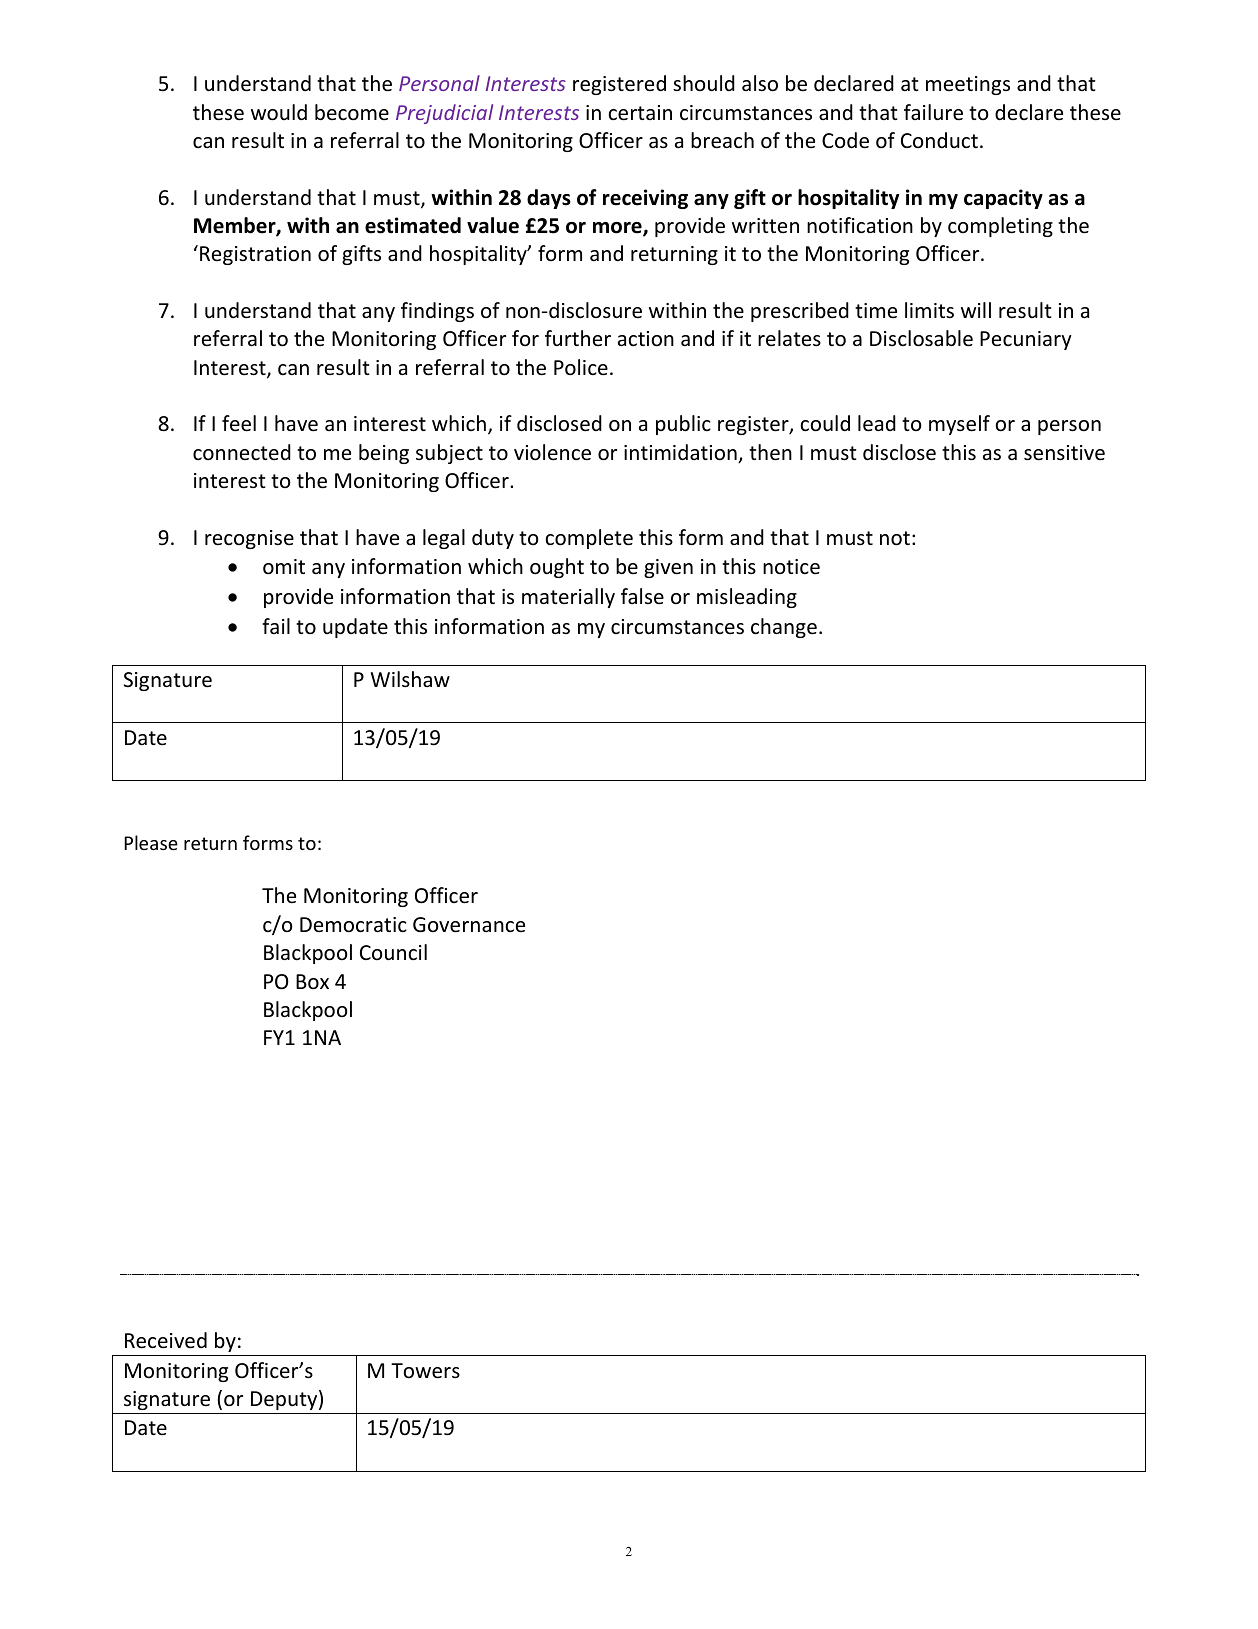 The width and height of the screenshot is (1258, 1629). I want to click on Box, so click(312, 982).
